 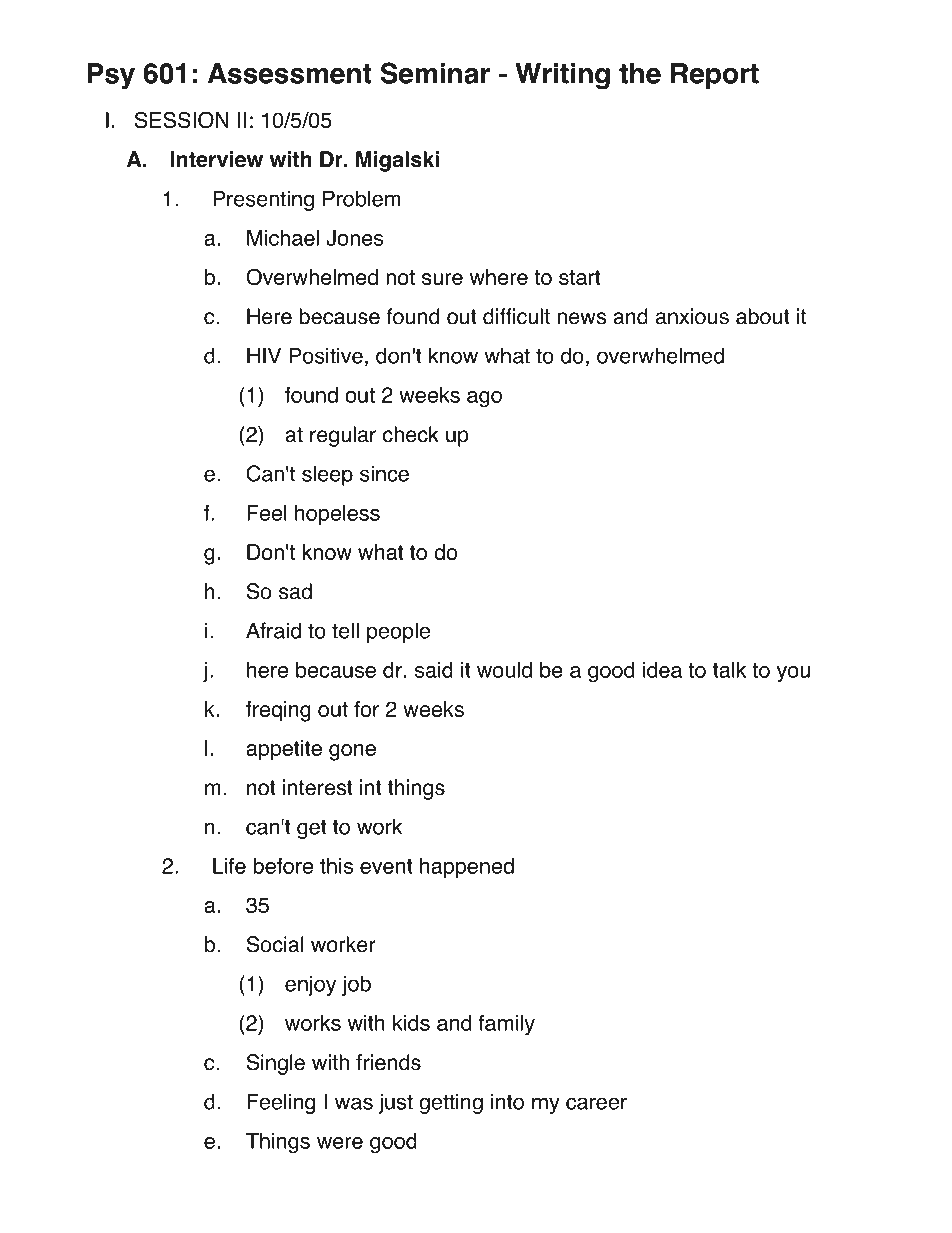 What do you see at coordinates (729, 670) in the screenshot?
I see `talk` at bounding box center [729, 670].
